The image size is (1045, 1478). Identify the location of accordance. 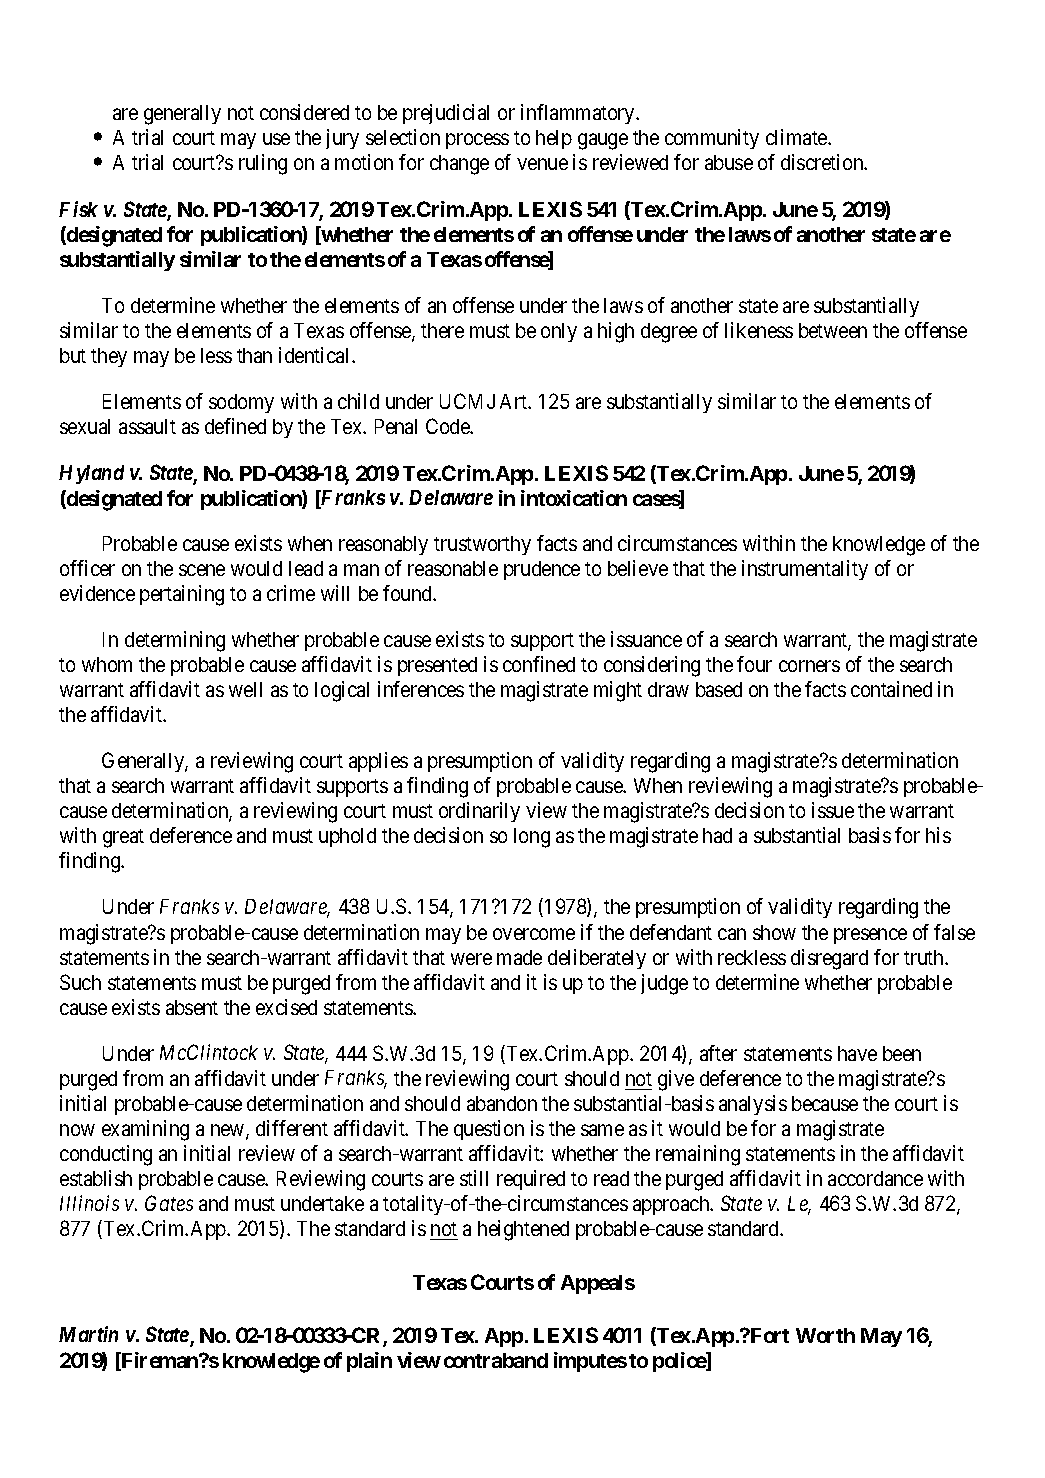
(875, 1178).
